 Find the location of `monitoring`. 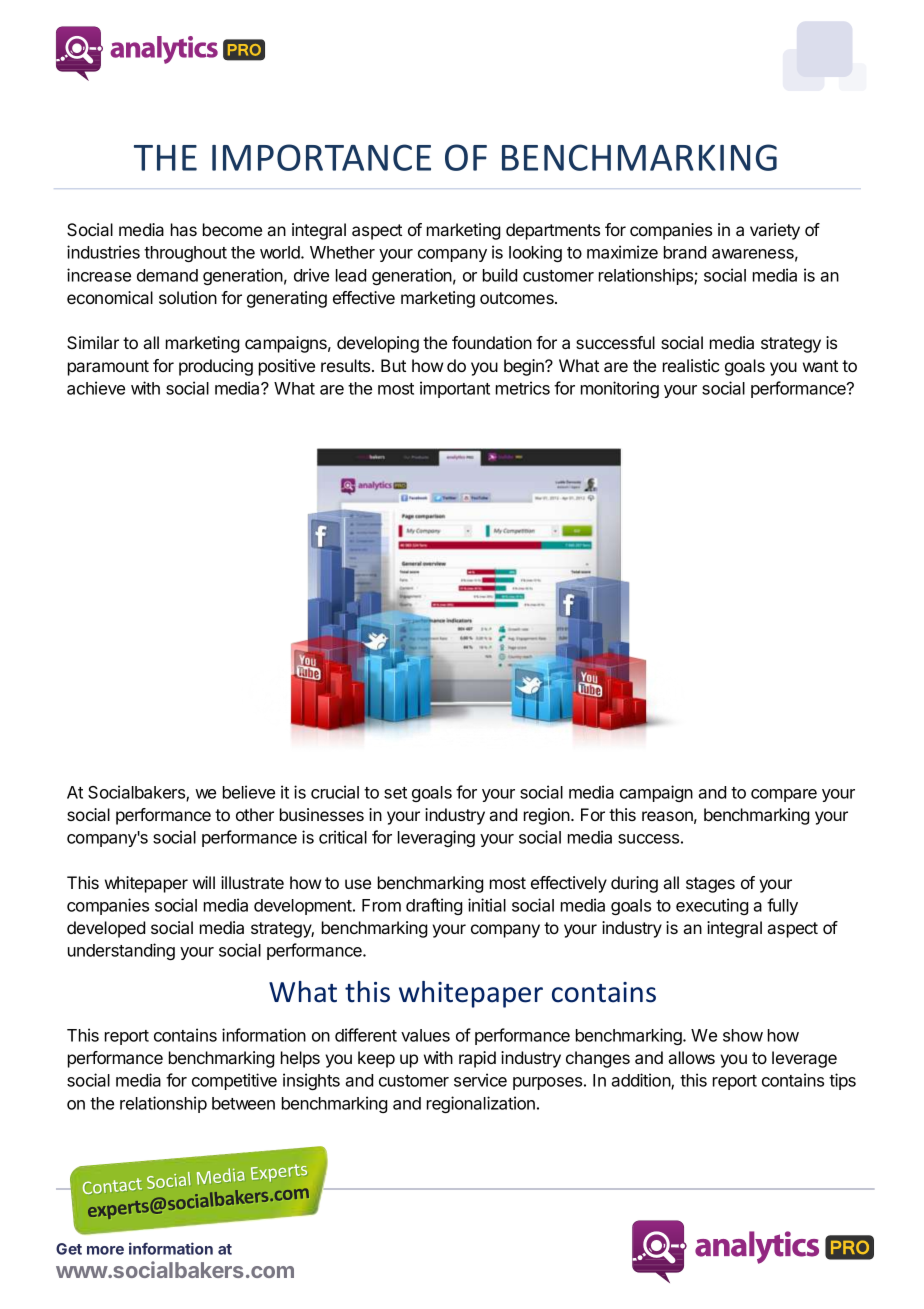

monitoring is located at coordinates (620, 389).
